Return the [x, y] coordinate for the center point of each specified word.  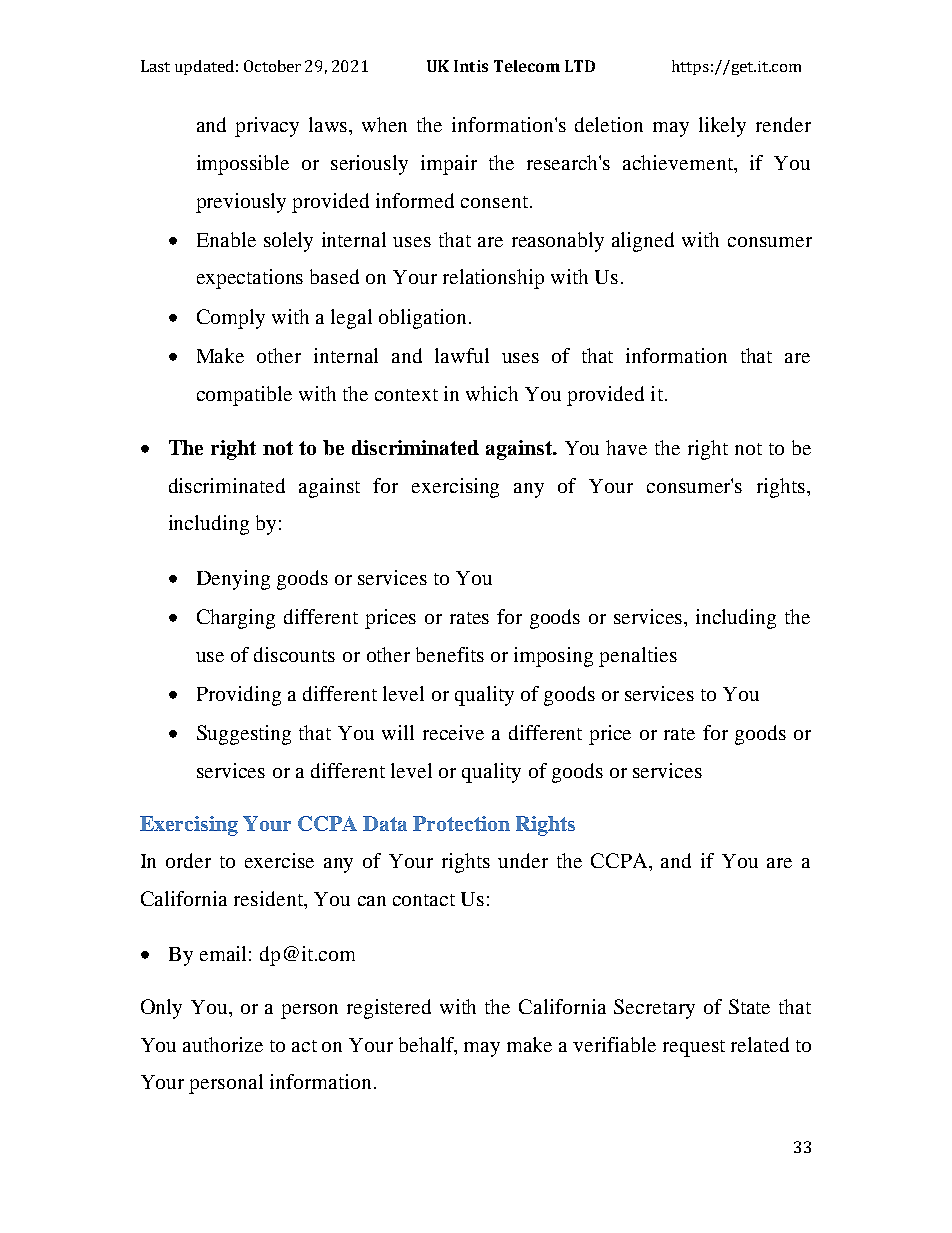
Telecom [527, 66]
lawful [462, 355]
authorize [223, 1044]
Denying [233, 580]
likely [722, 127]
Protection [461, 823]
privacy [267, 127]
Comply [231, 319]
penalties [638, 657]
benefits [450, 654]
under [523, 860]
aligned [643, 242]
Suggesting [244, 735]
